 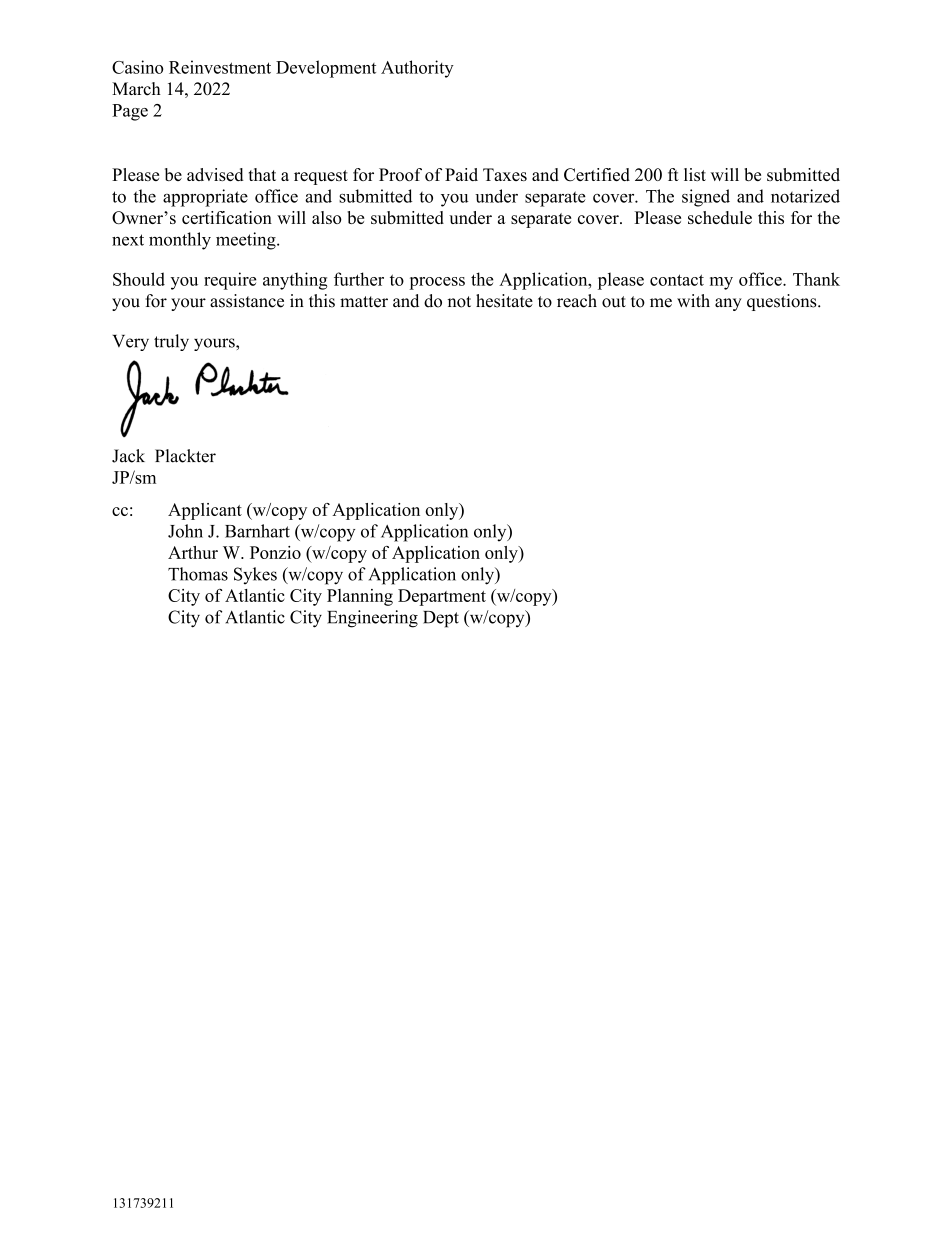 I want to click on process, so click(x=437, y=283).
